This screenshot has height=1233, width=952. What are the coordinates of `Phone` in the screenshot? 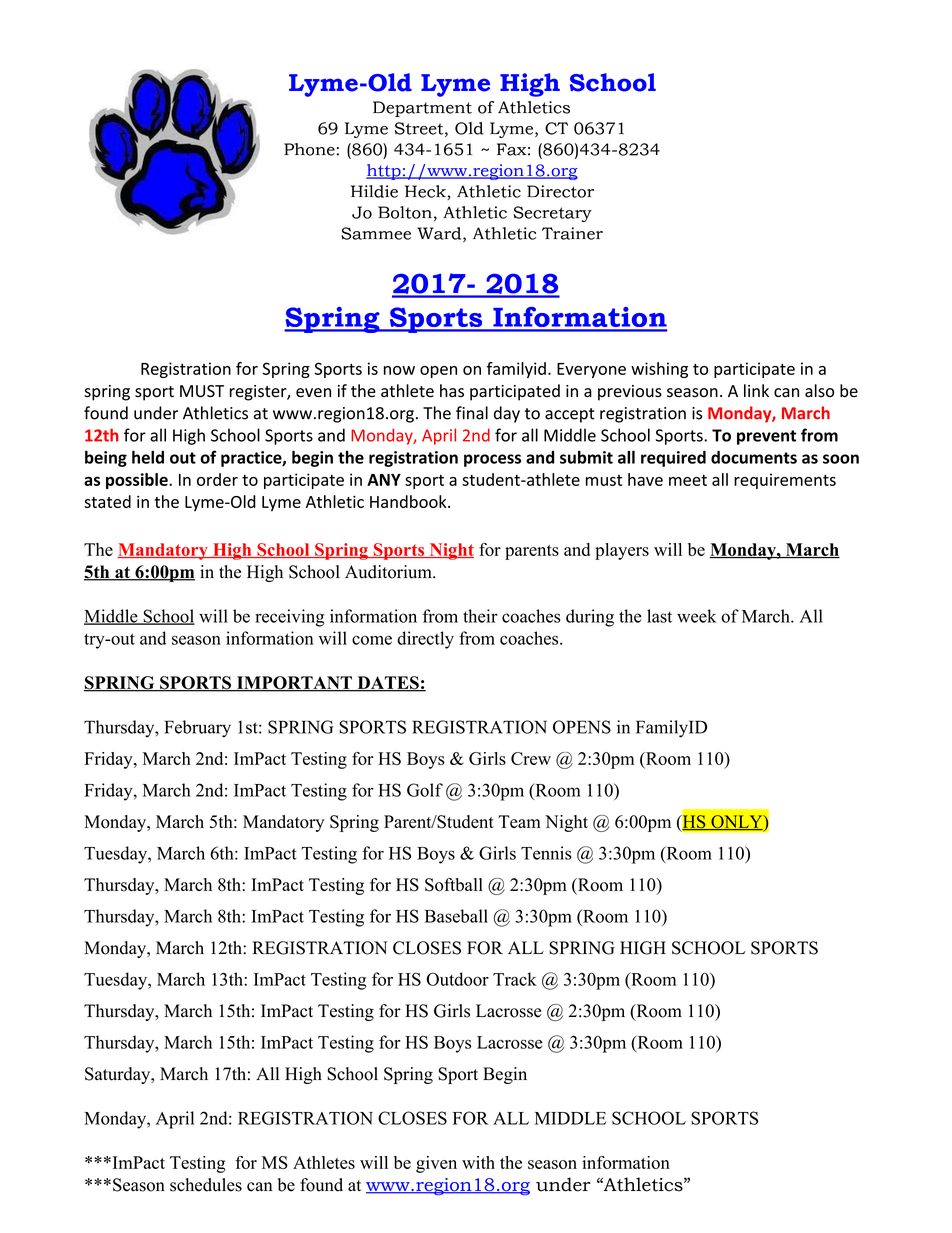 It's located at (309, 149).
